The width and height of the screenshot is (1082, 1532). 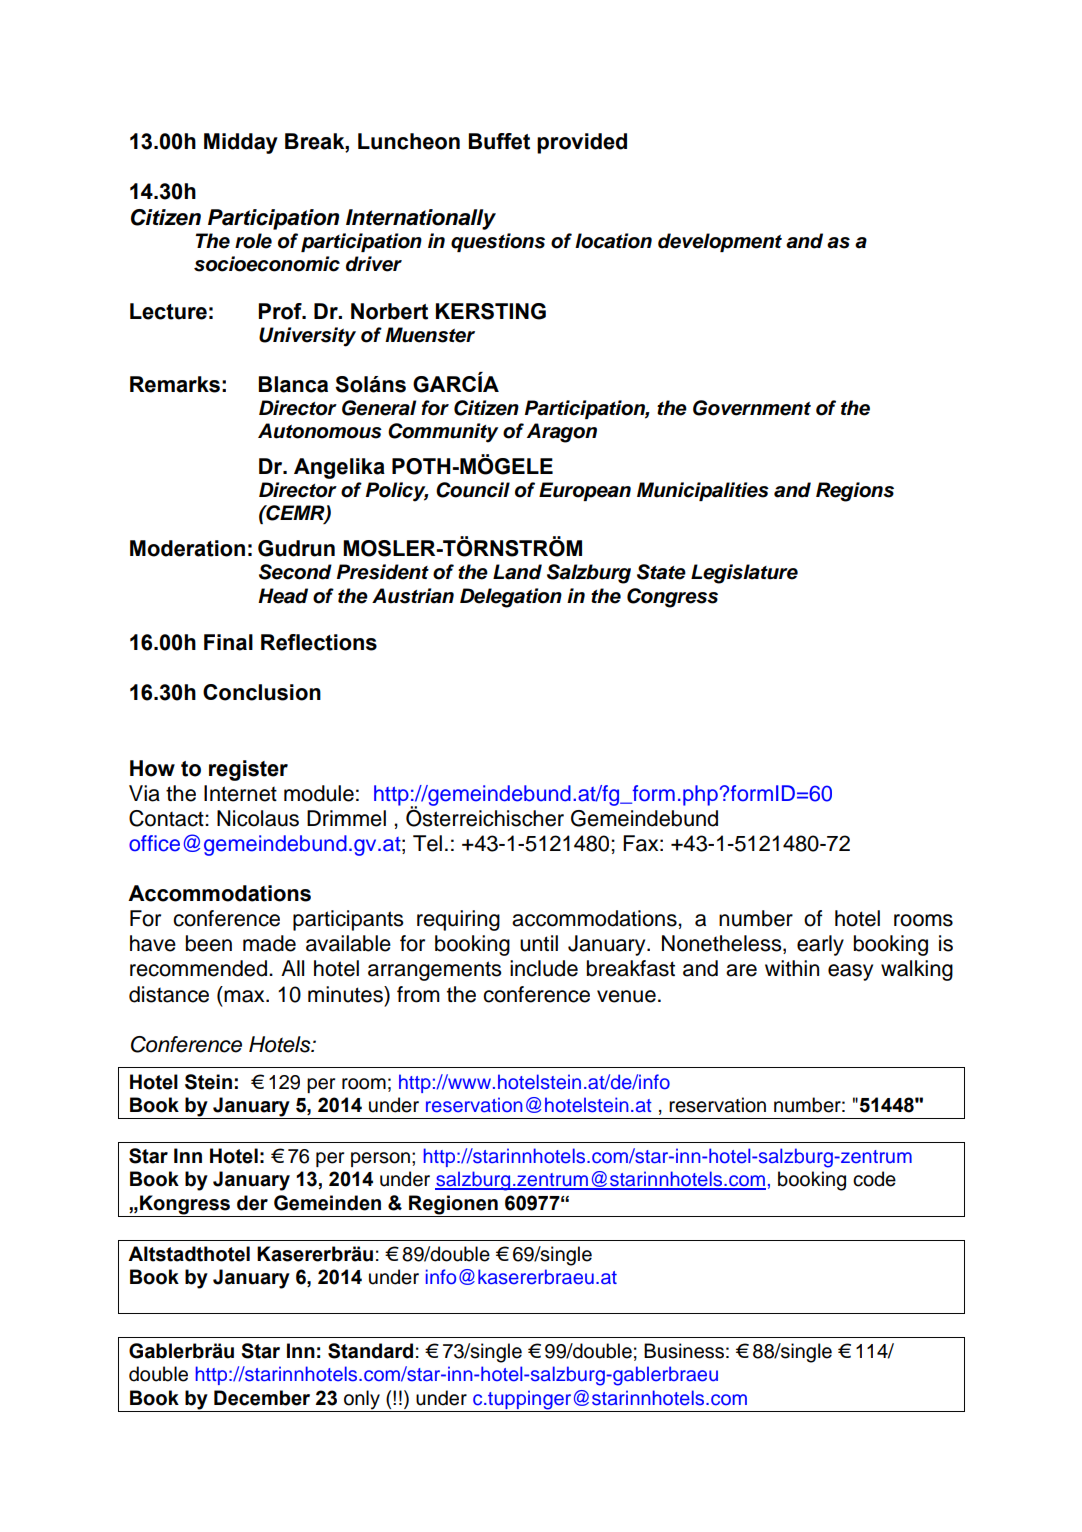 I want to click on Buffet, so click(x=499, y=141).
